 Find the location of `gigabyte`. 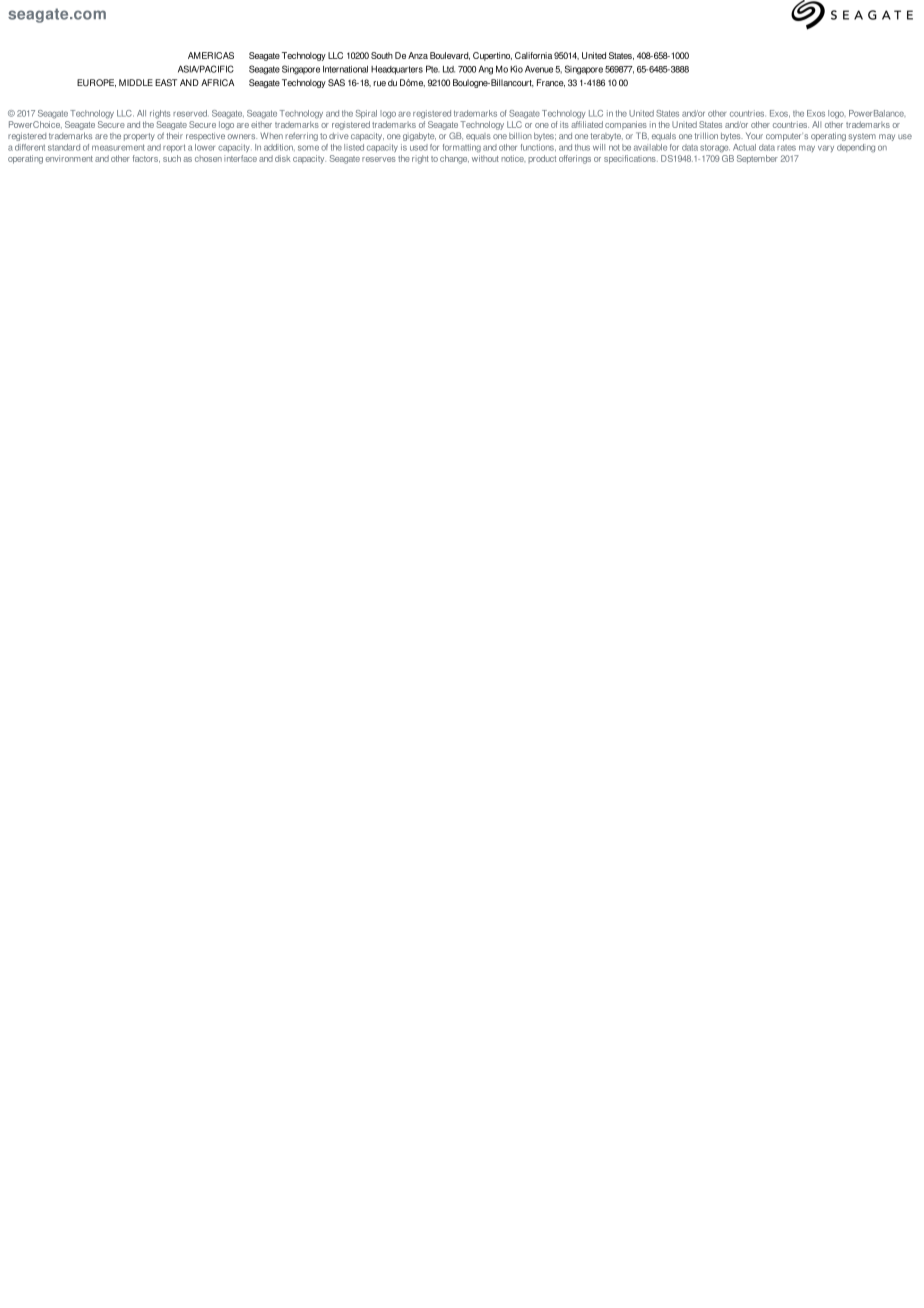

gigabyte is located at coordinates (419, 137).
